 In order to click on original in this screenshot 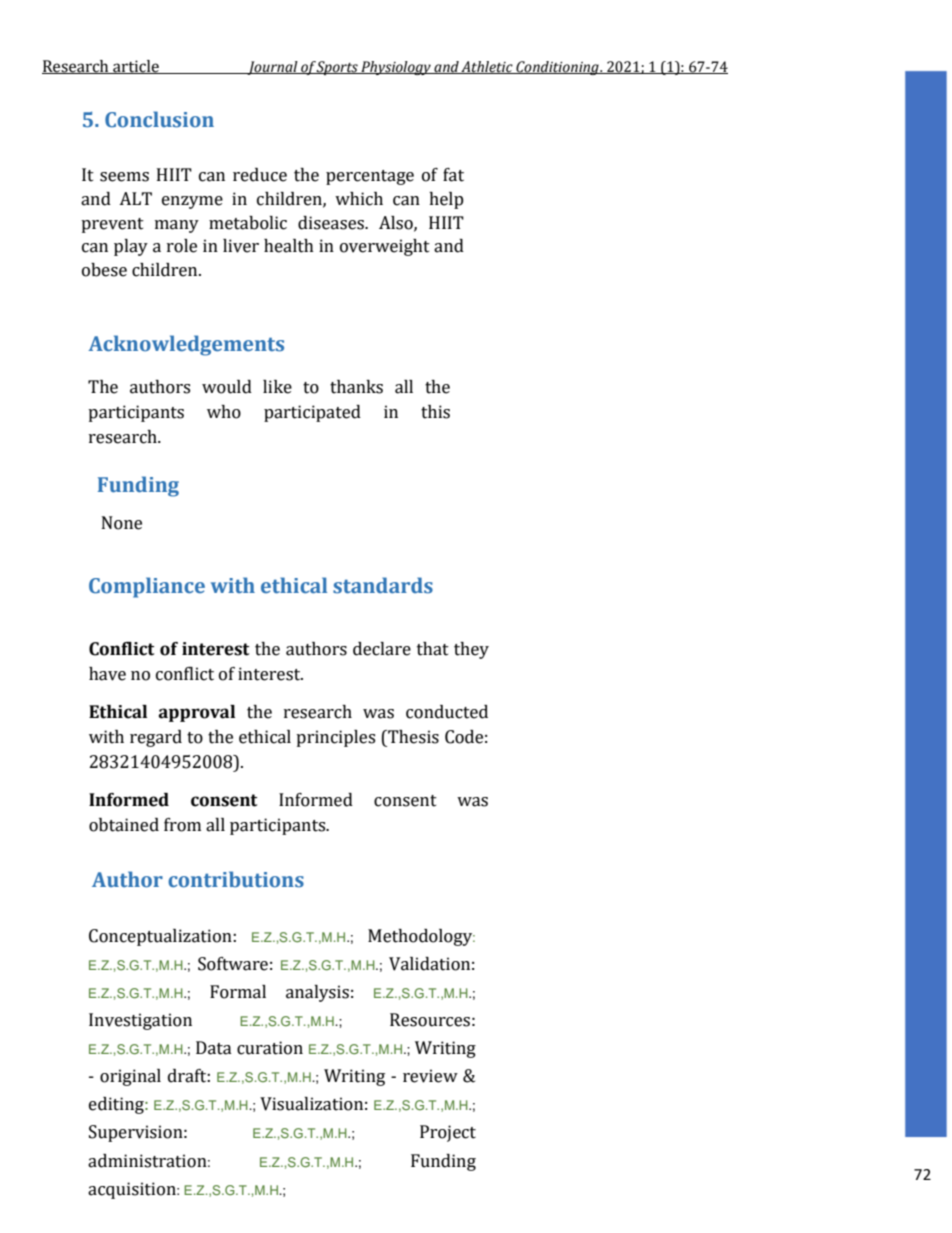, I will do `click(130, 1077)`.
